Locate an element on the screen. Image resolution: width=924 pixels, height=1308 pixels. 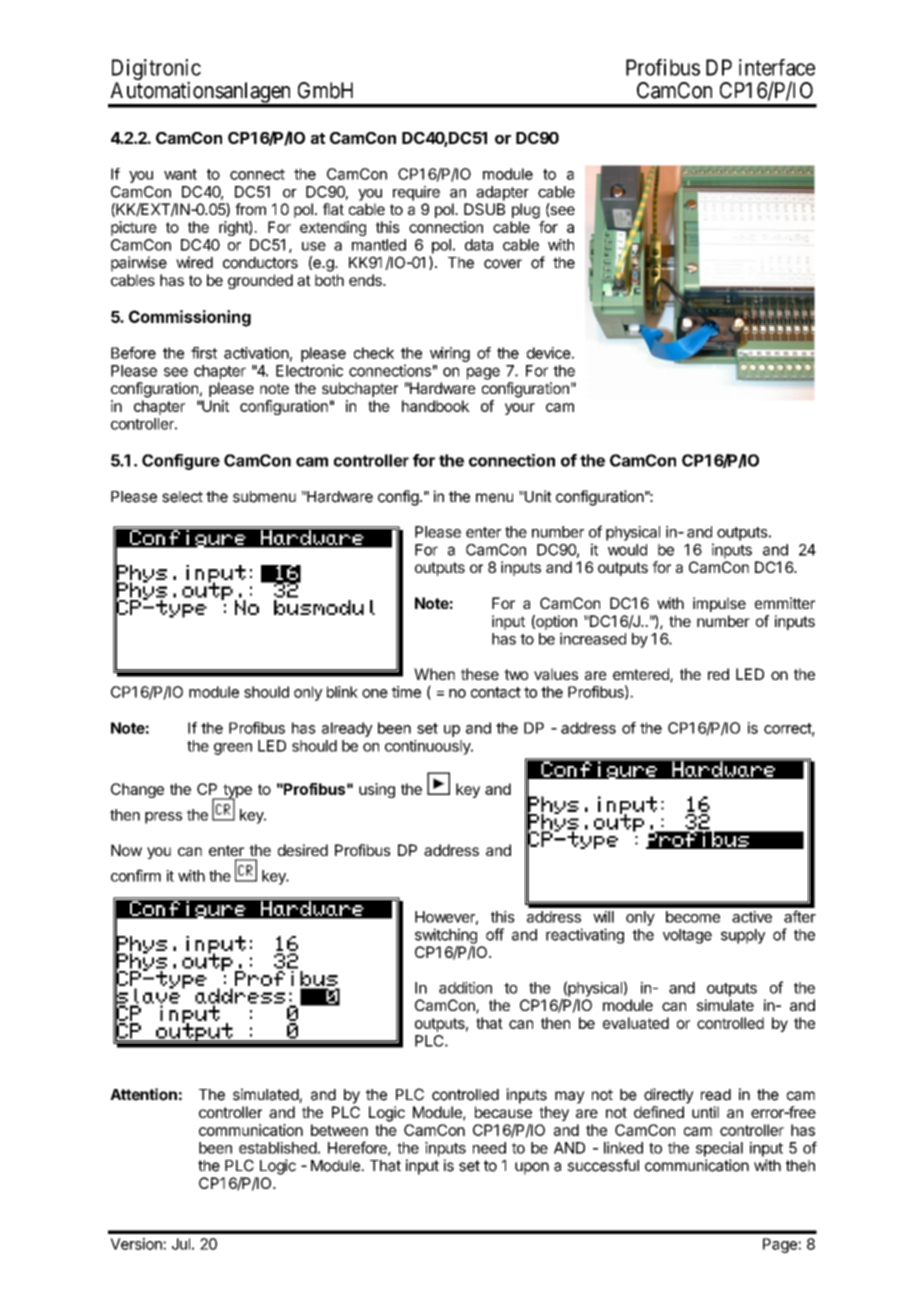
interface is located at coordinates (777, 67).
